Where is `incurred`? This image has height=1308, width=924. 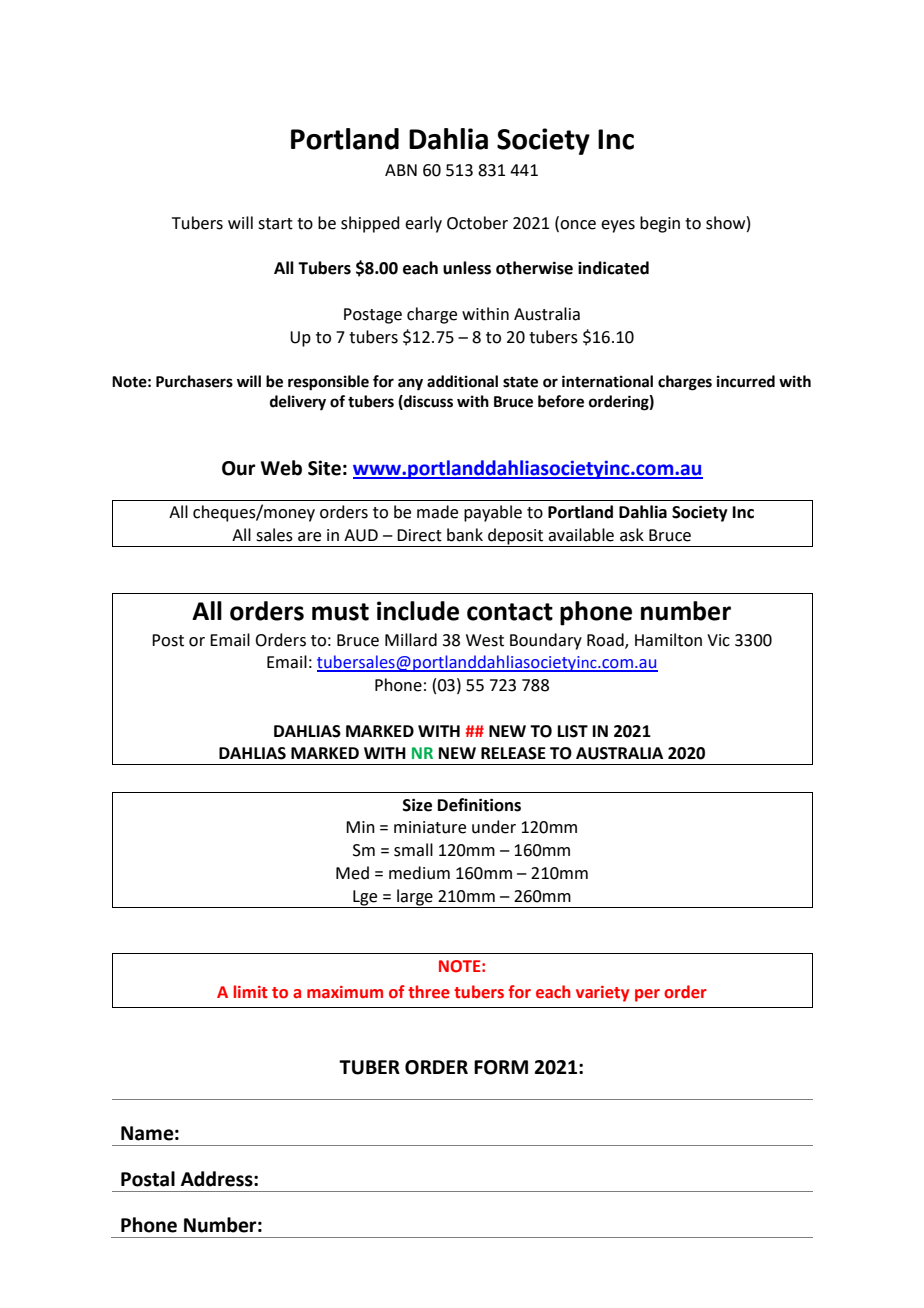 incurred is located at coordinates (746, 381).
